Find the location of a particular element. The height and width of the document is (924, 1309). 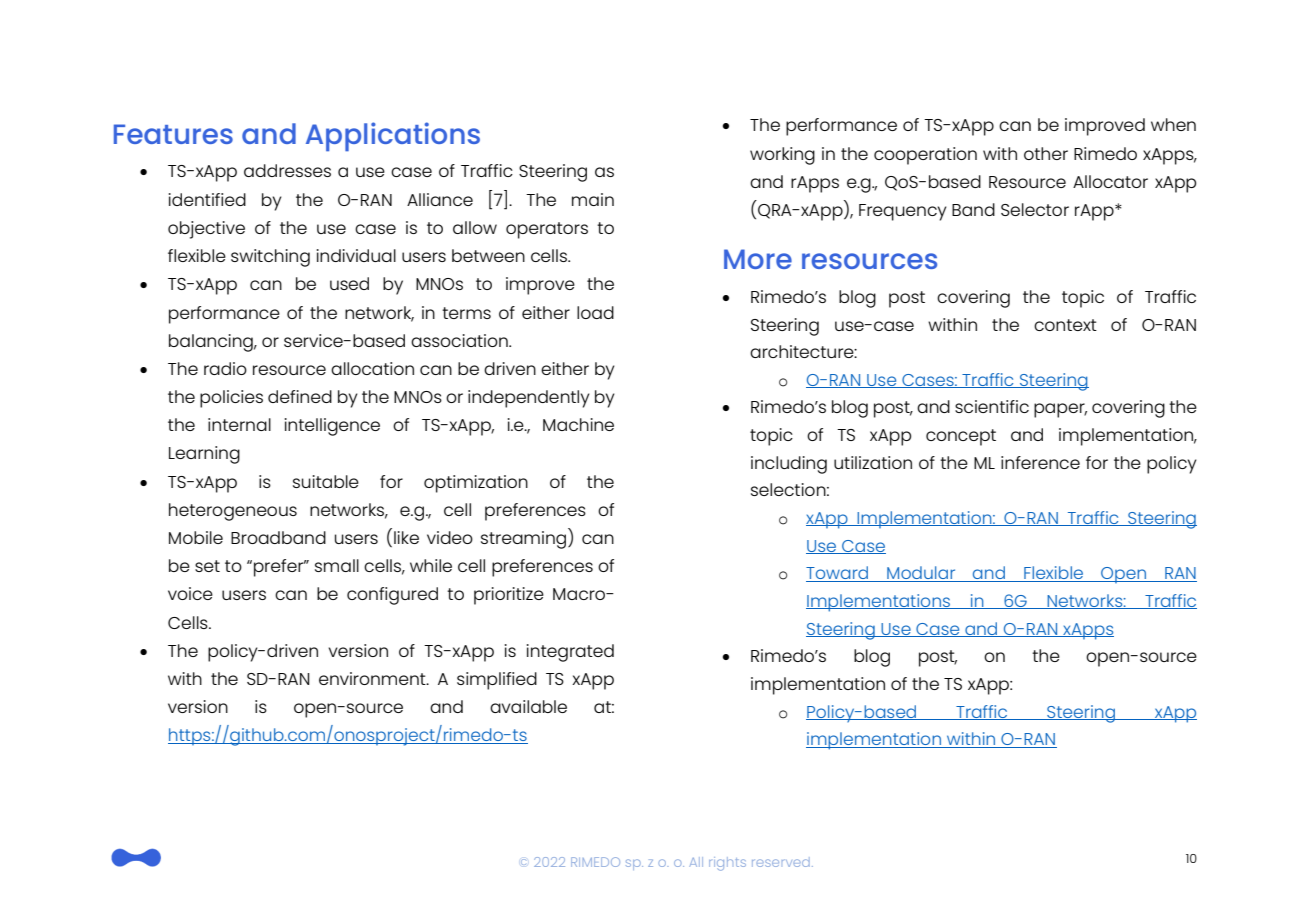

other is located at coordinates (1046, 153).
